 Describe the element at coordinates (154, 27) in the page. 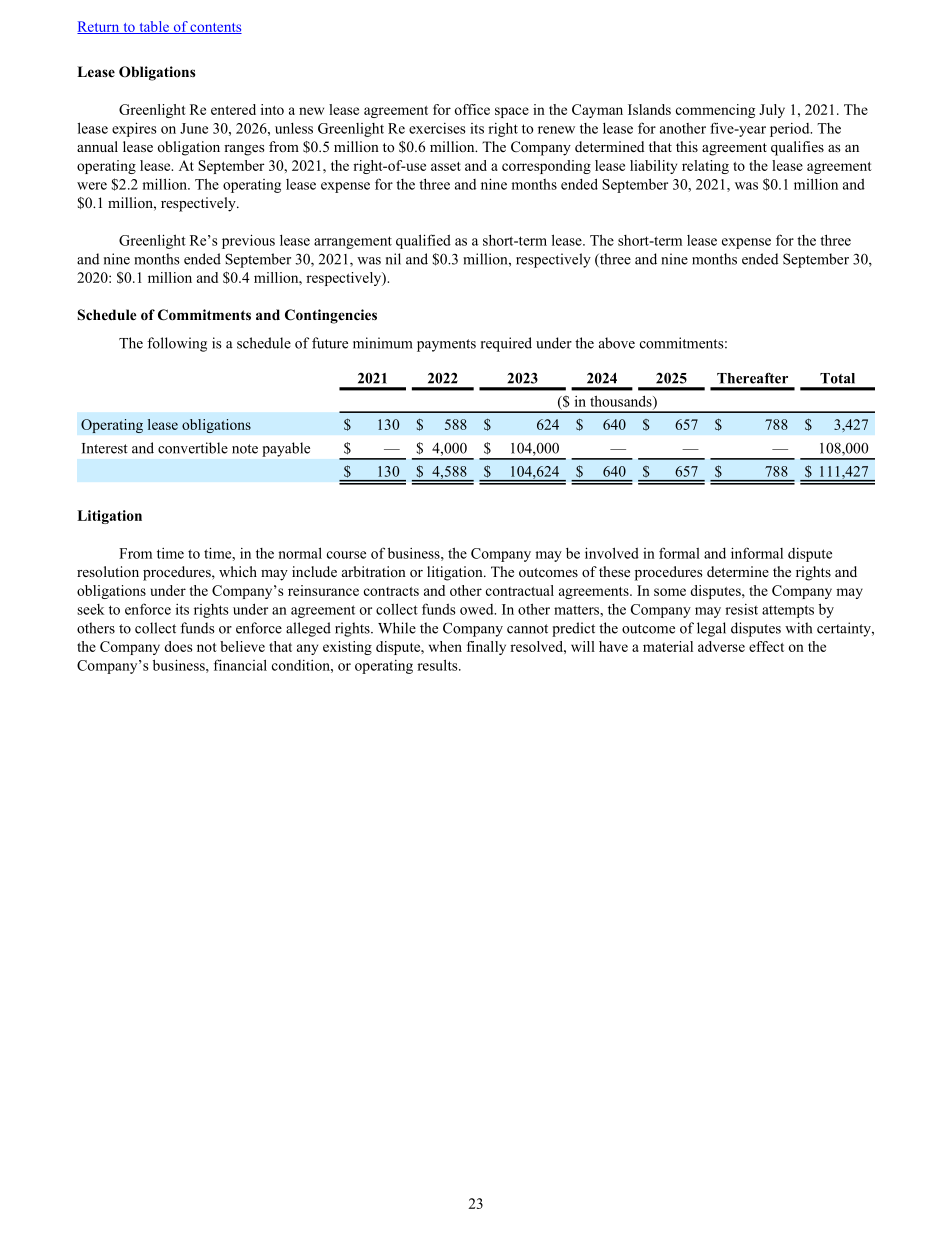

I see `table` at that location.
